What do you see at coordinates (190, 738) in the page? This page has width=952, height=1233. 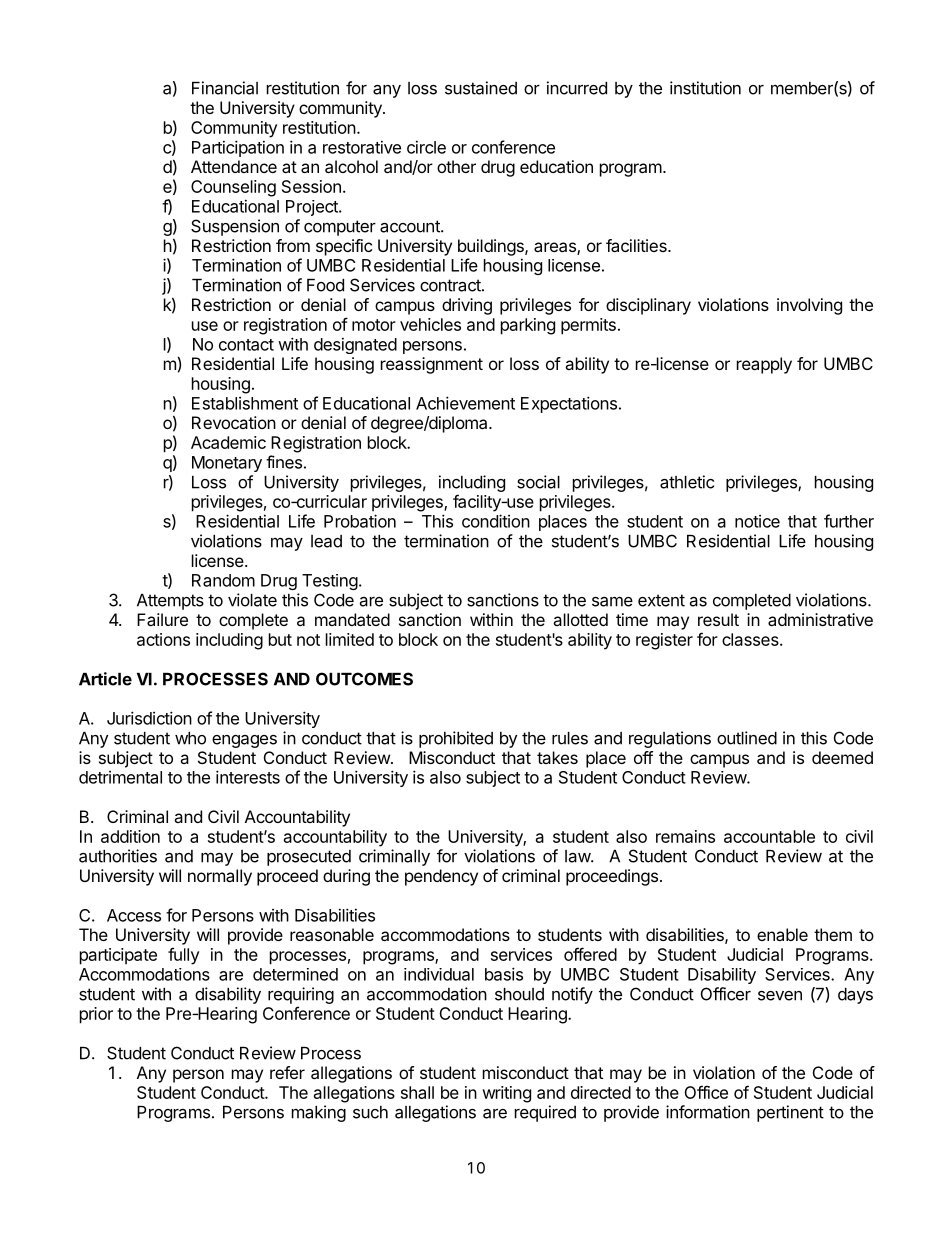 I see `who` at bounding box center [190, 738].
